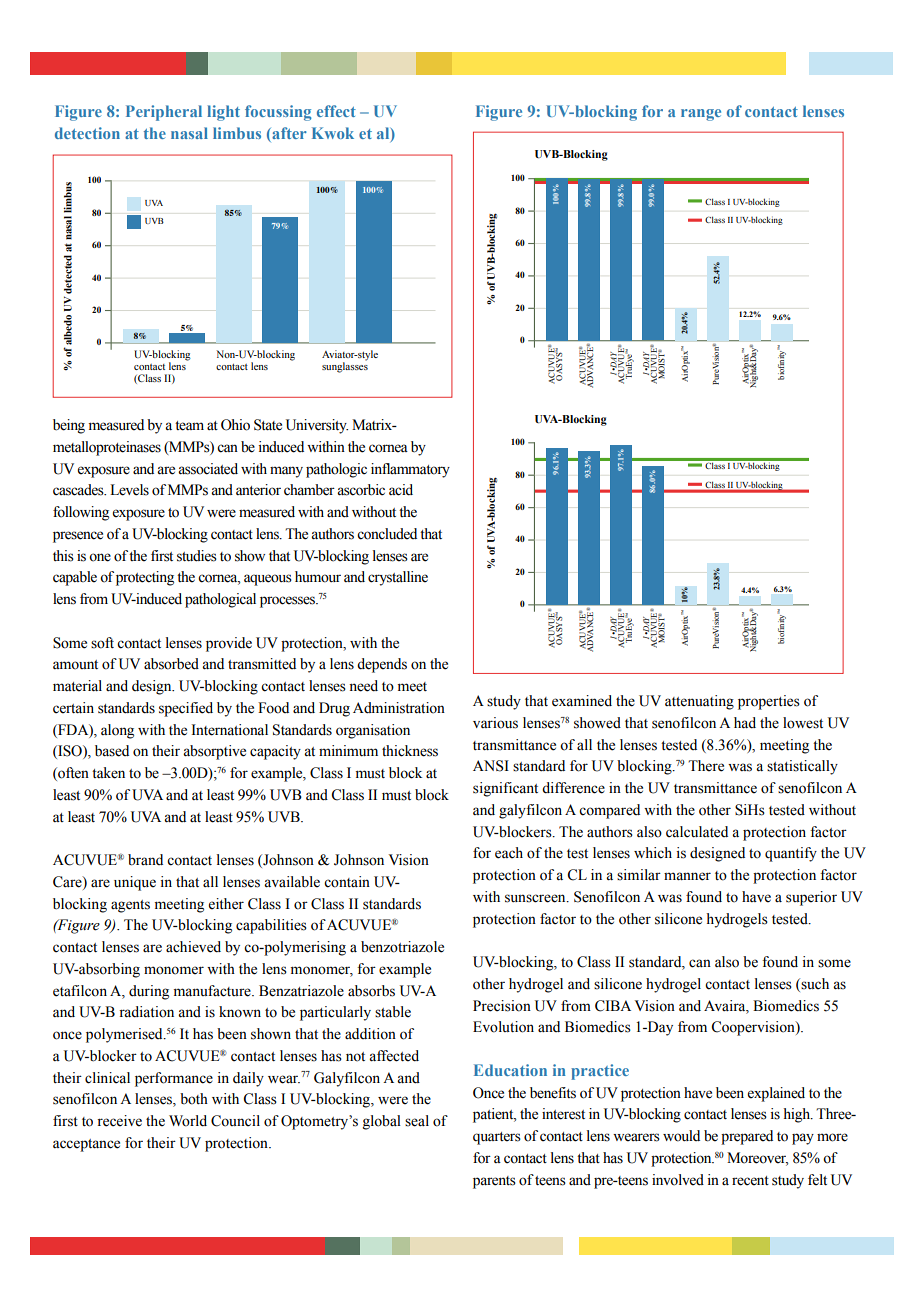 This screenshot has height=1308, width=924. What do you see at coordinates (747, 1137) in the screenshot?
I see `prepared` at bounding box center [747, 1137].
